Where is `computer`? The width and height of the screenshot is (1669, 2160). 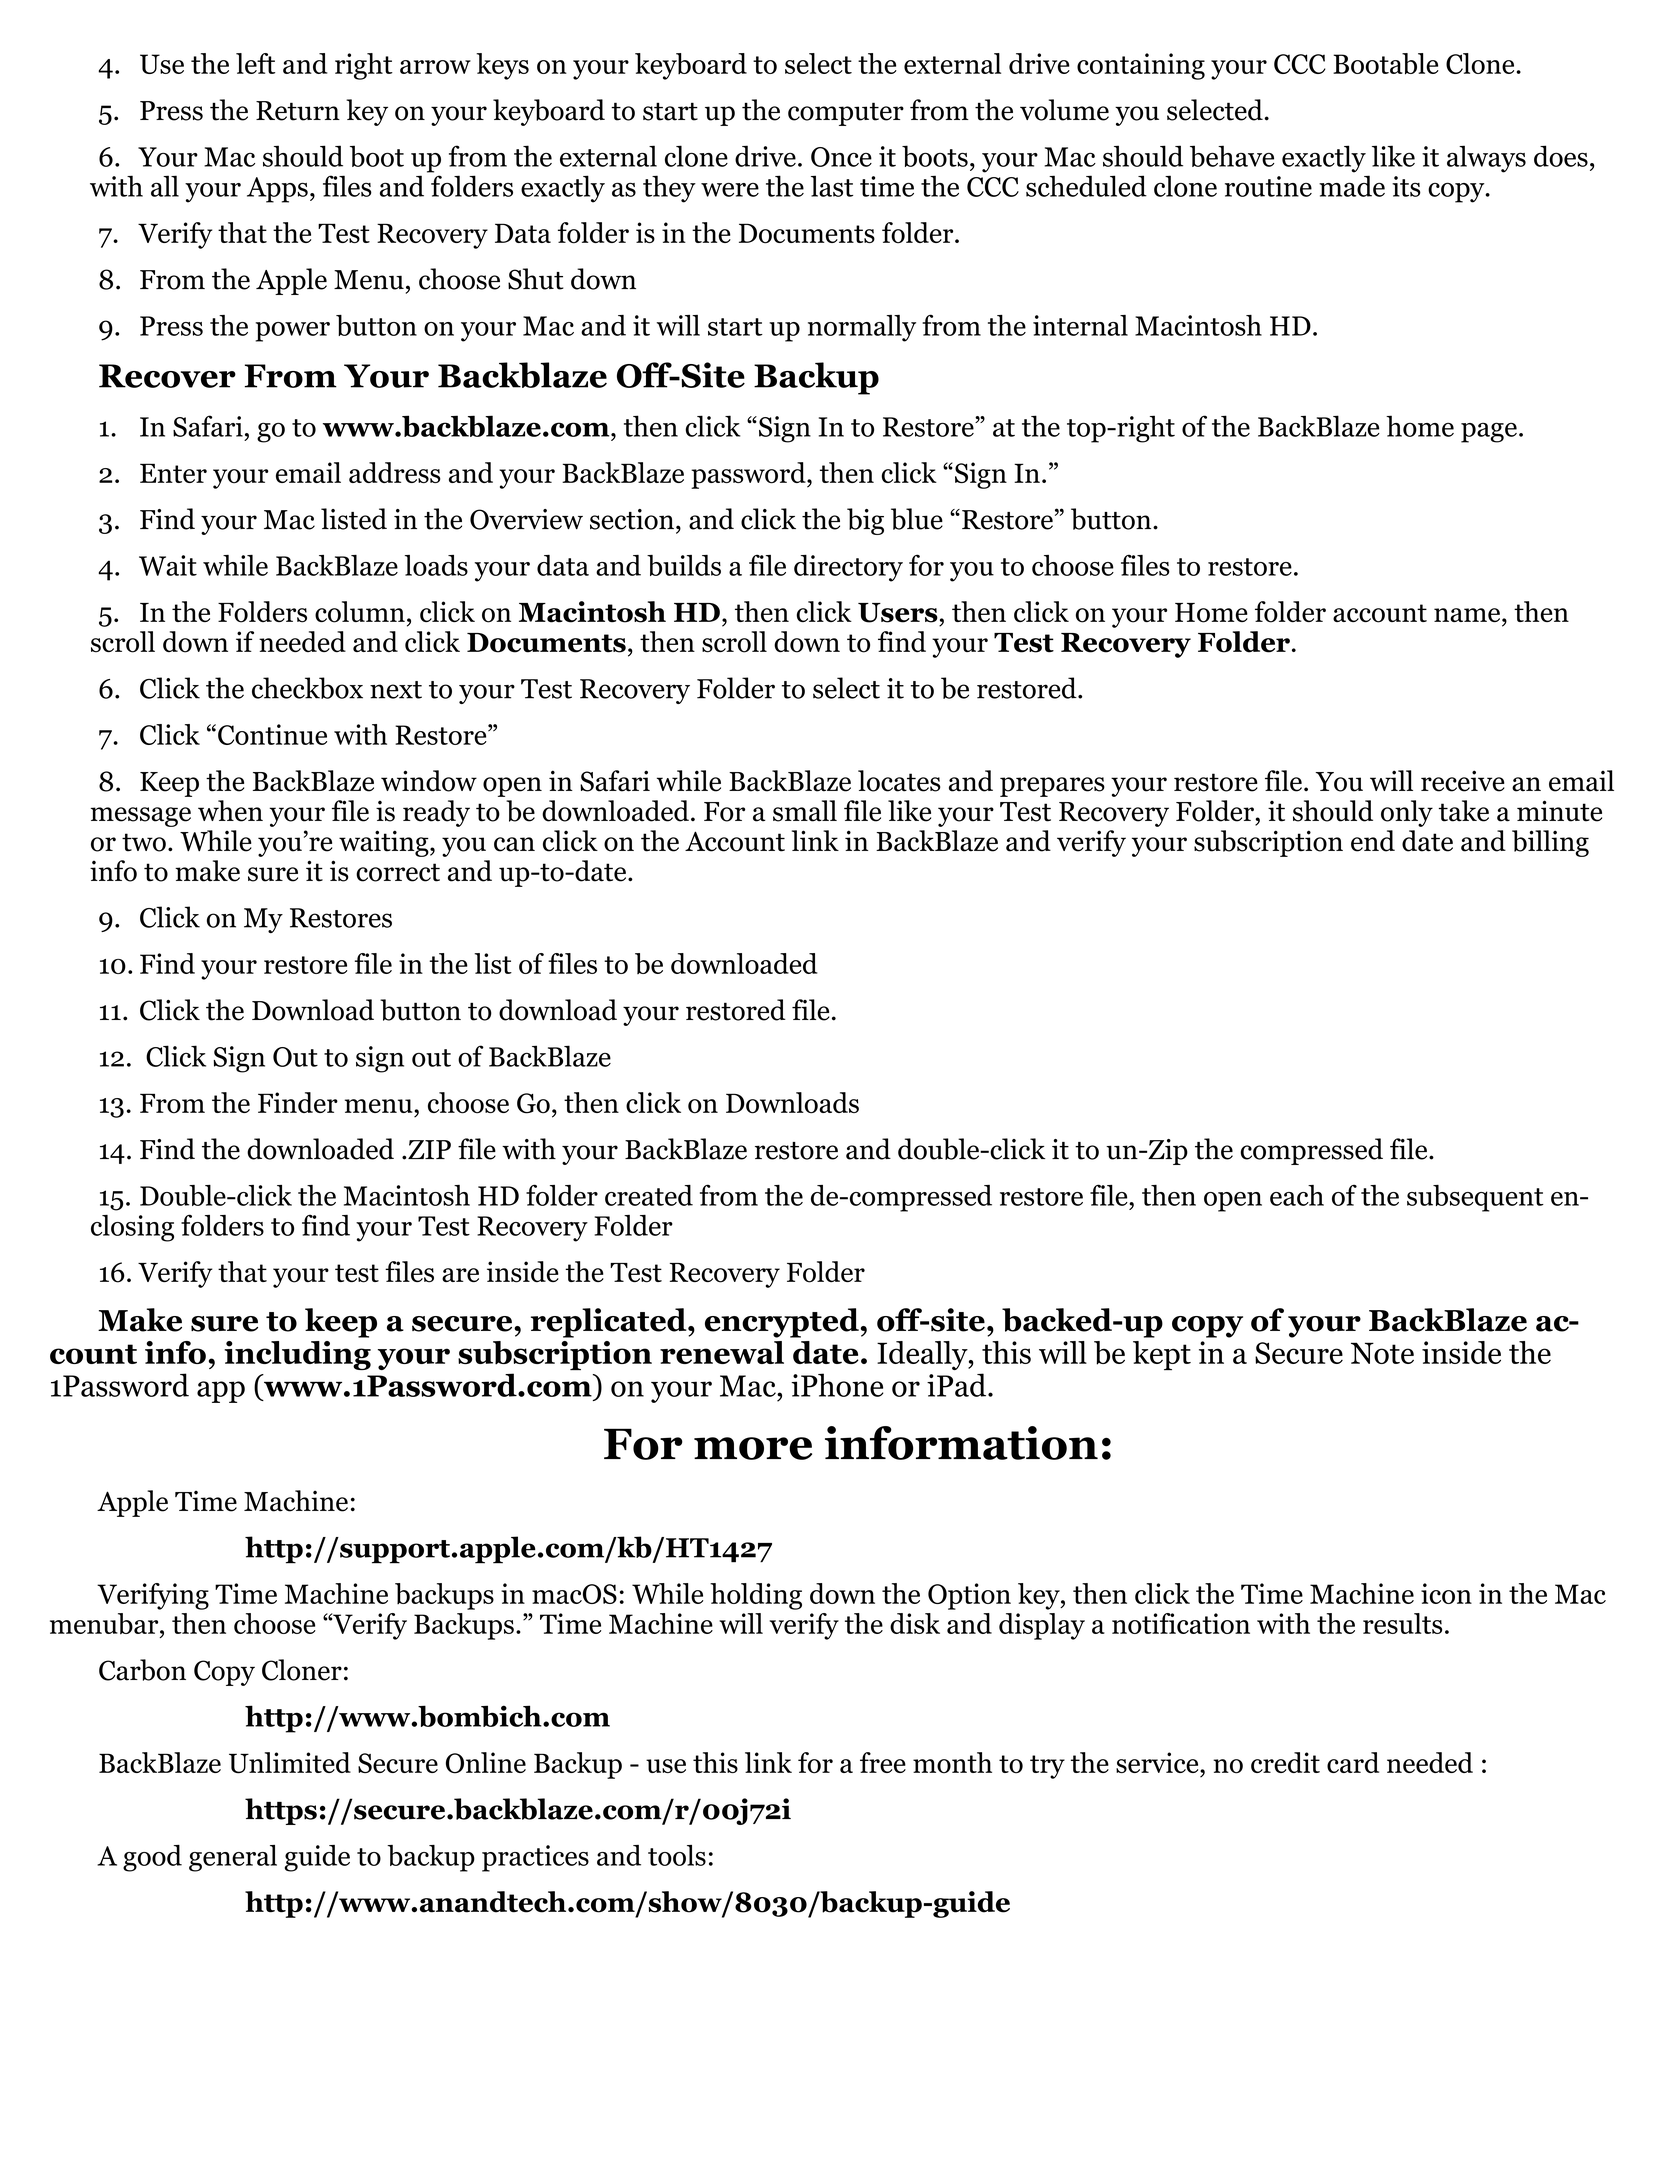
computer is located at coordinates (846, 114).
